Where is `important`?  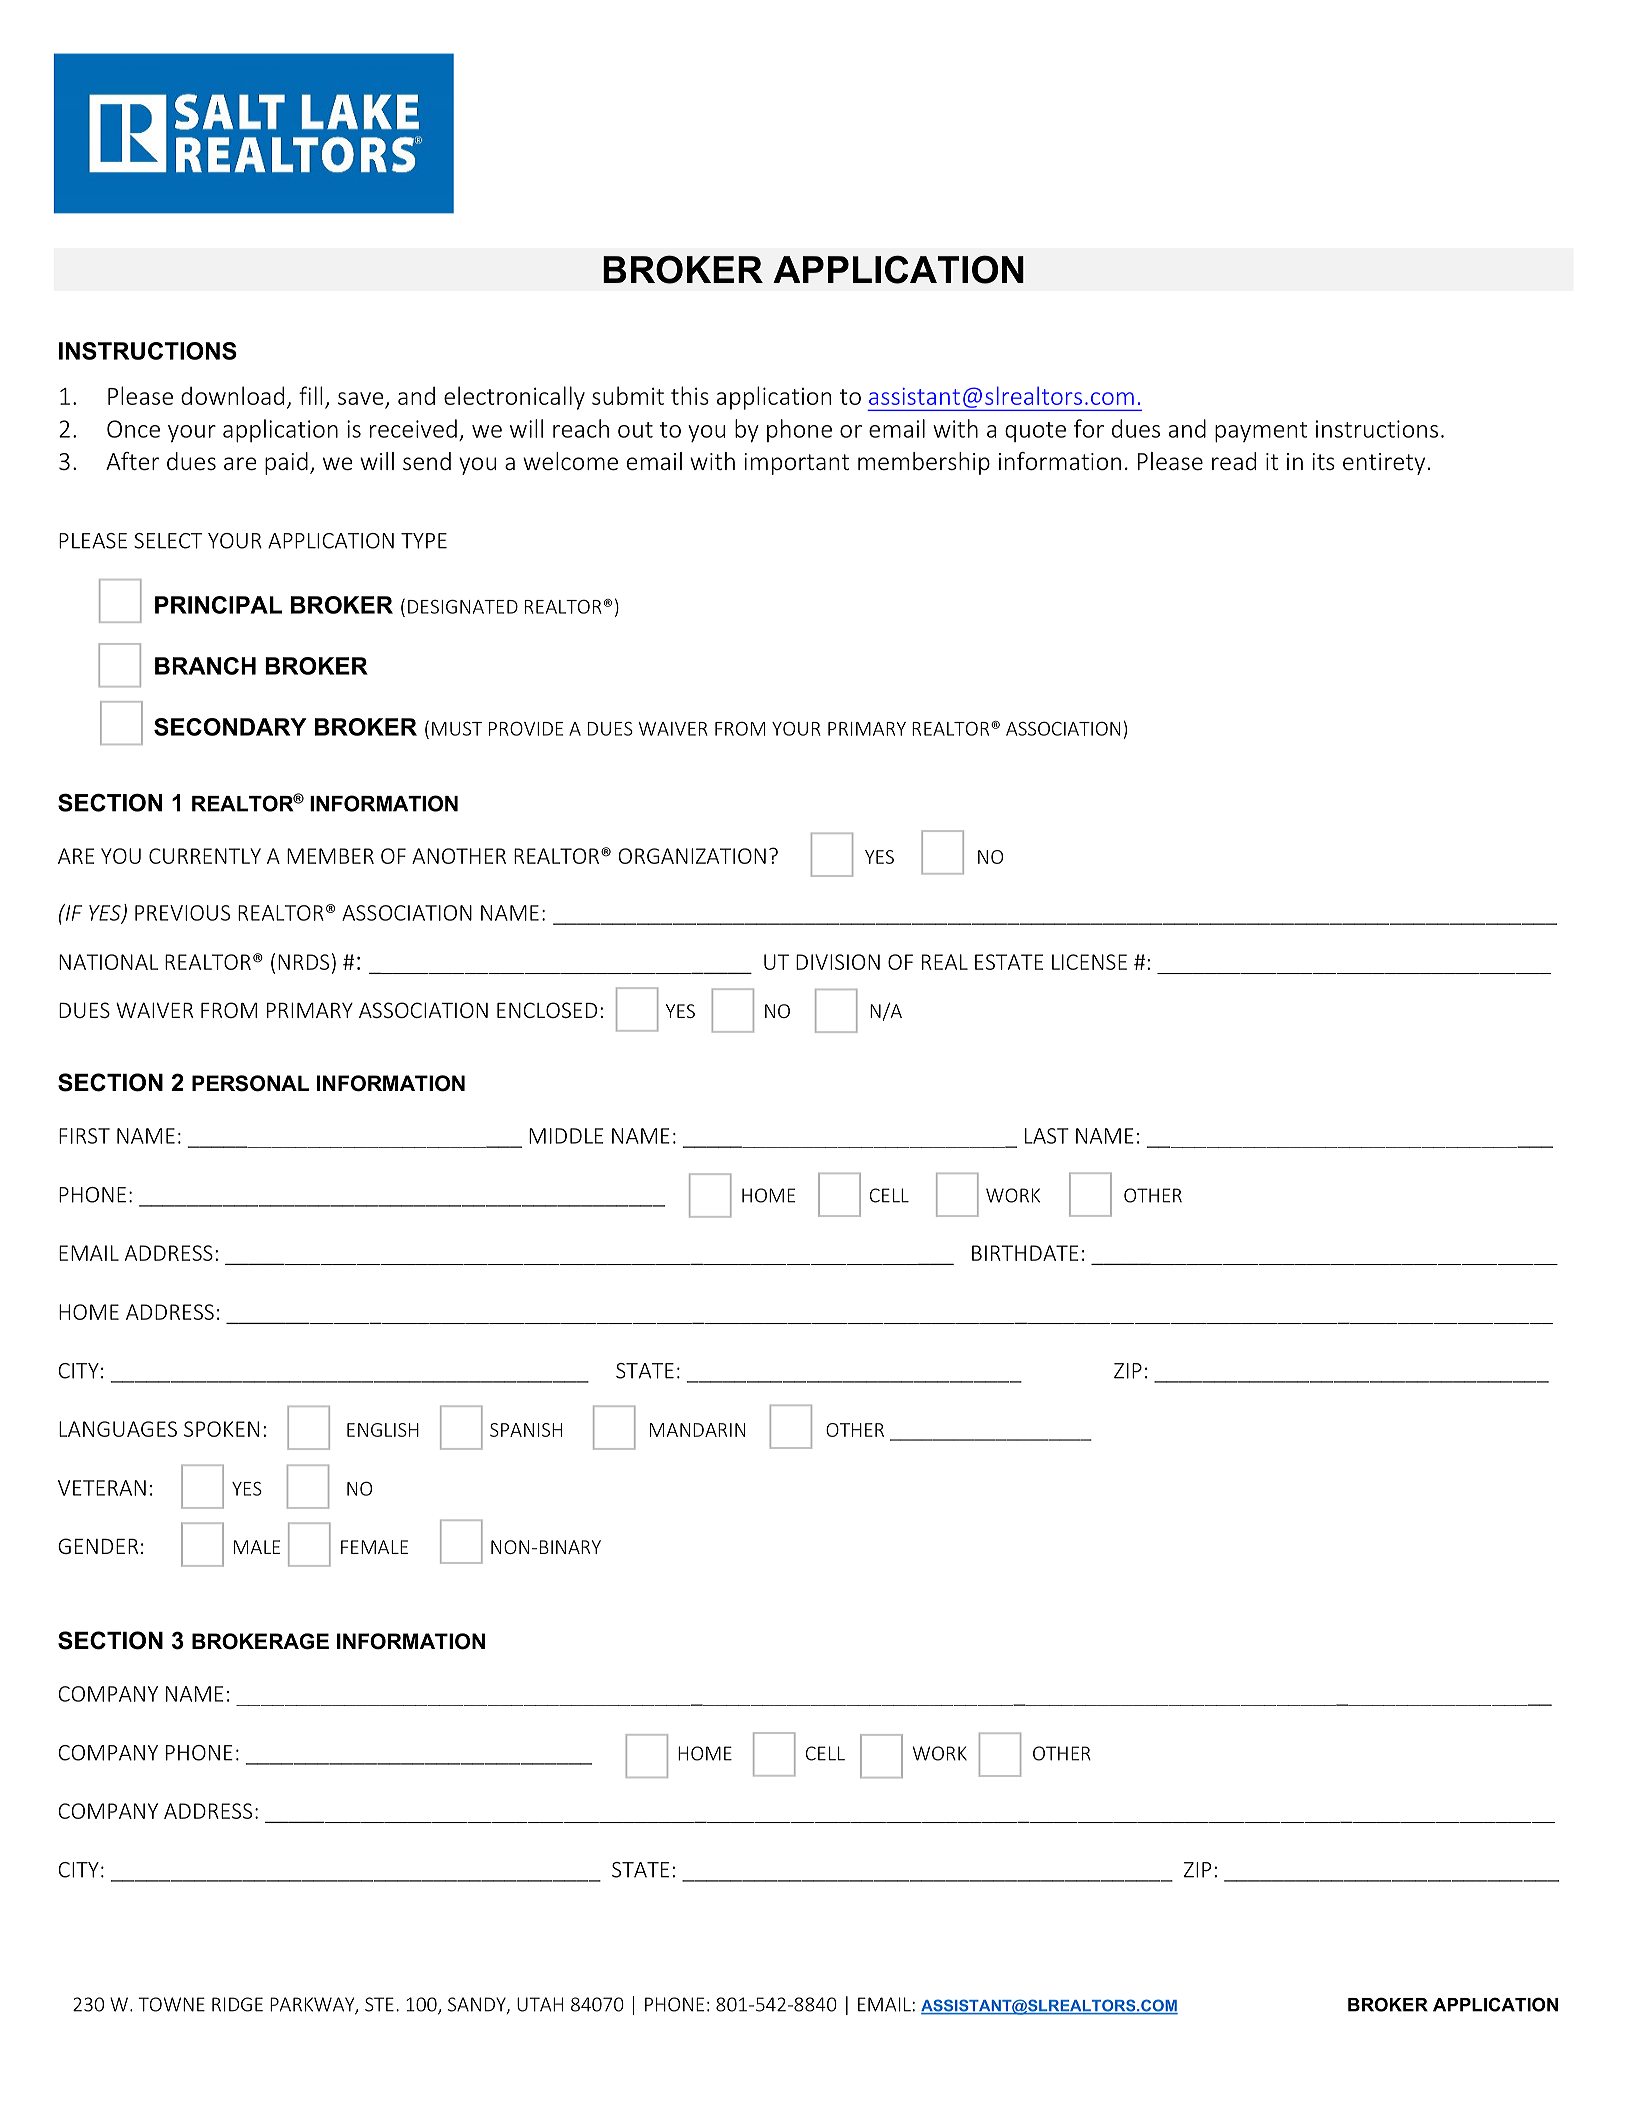 important is located at coordinates (796, 464).
